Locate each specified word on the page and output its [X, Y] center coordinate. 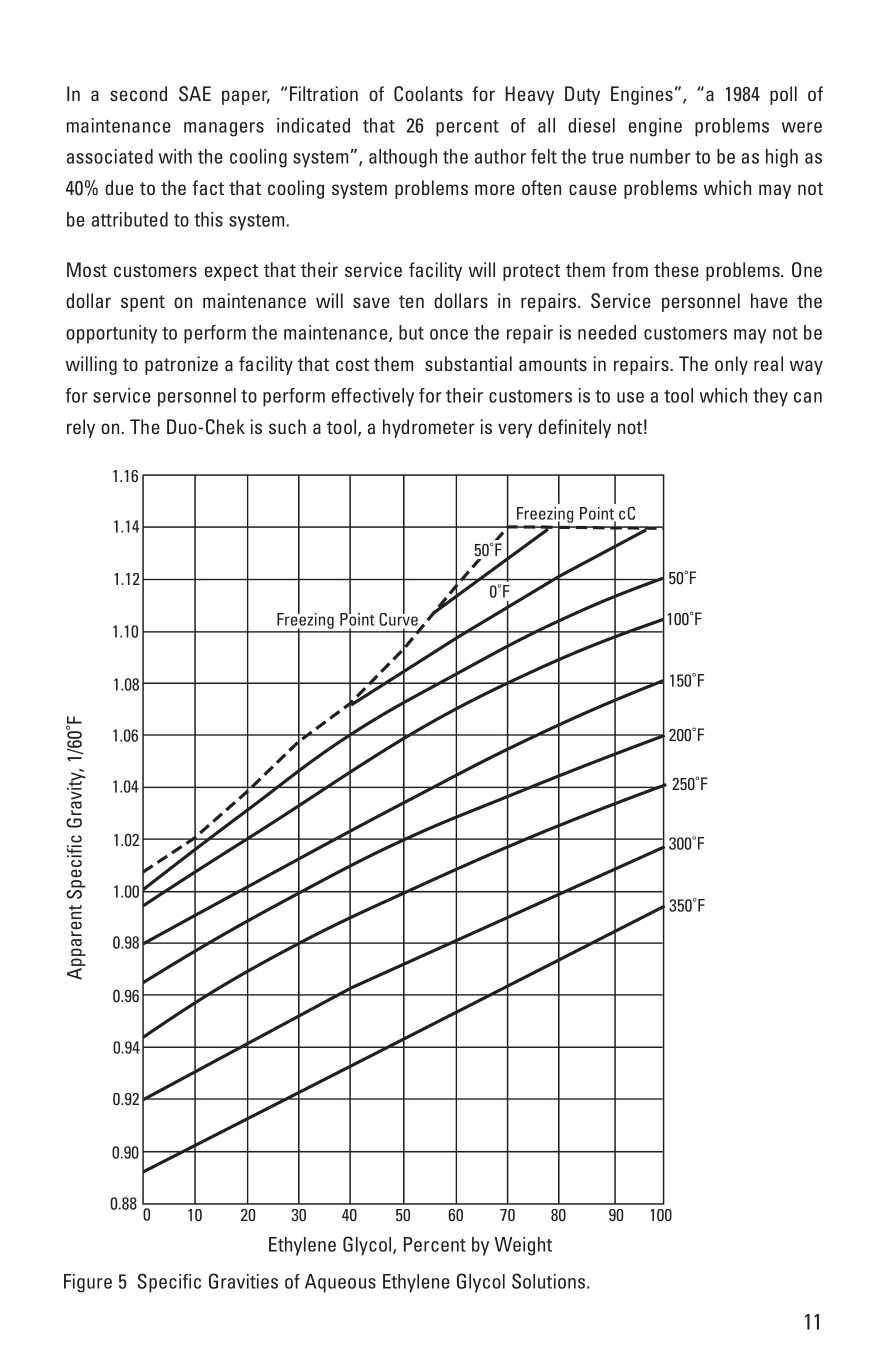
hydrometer [429, 428]
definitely [574, 428]
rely [81, 428]
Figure [88, 1283]
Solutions [550, 1281]
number [660, 156]
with [175, 156]
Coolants [428, 94]
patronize [181, 365]
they [770, 397]
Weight [523, 1246]
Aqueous [340, 1283]
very [515, 430]
